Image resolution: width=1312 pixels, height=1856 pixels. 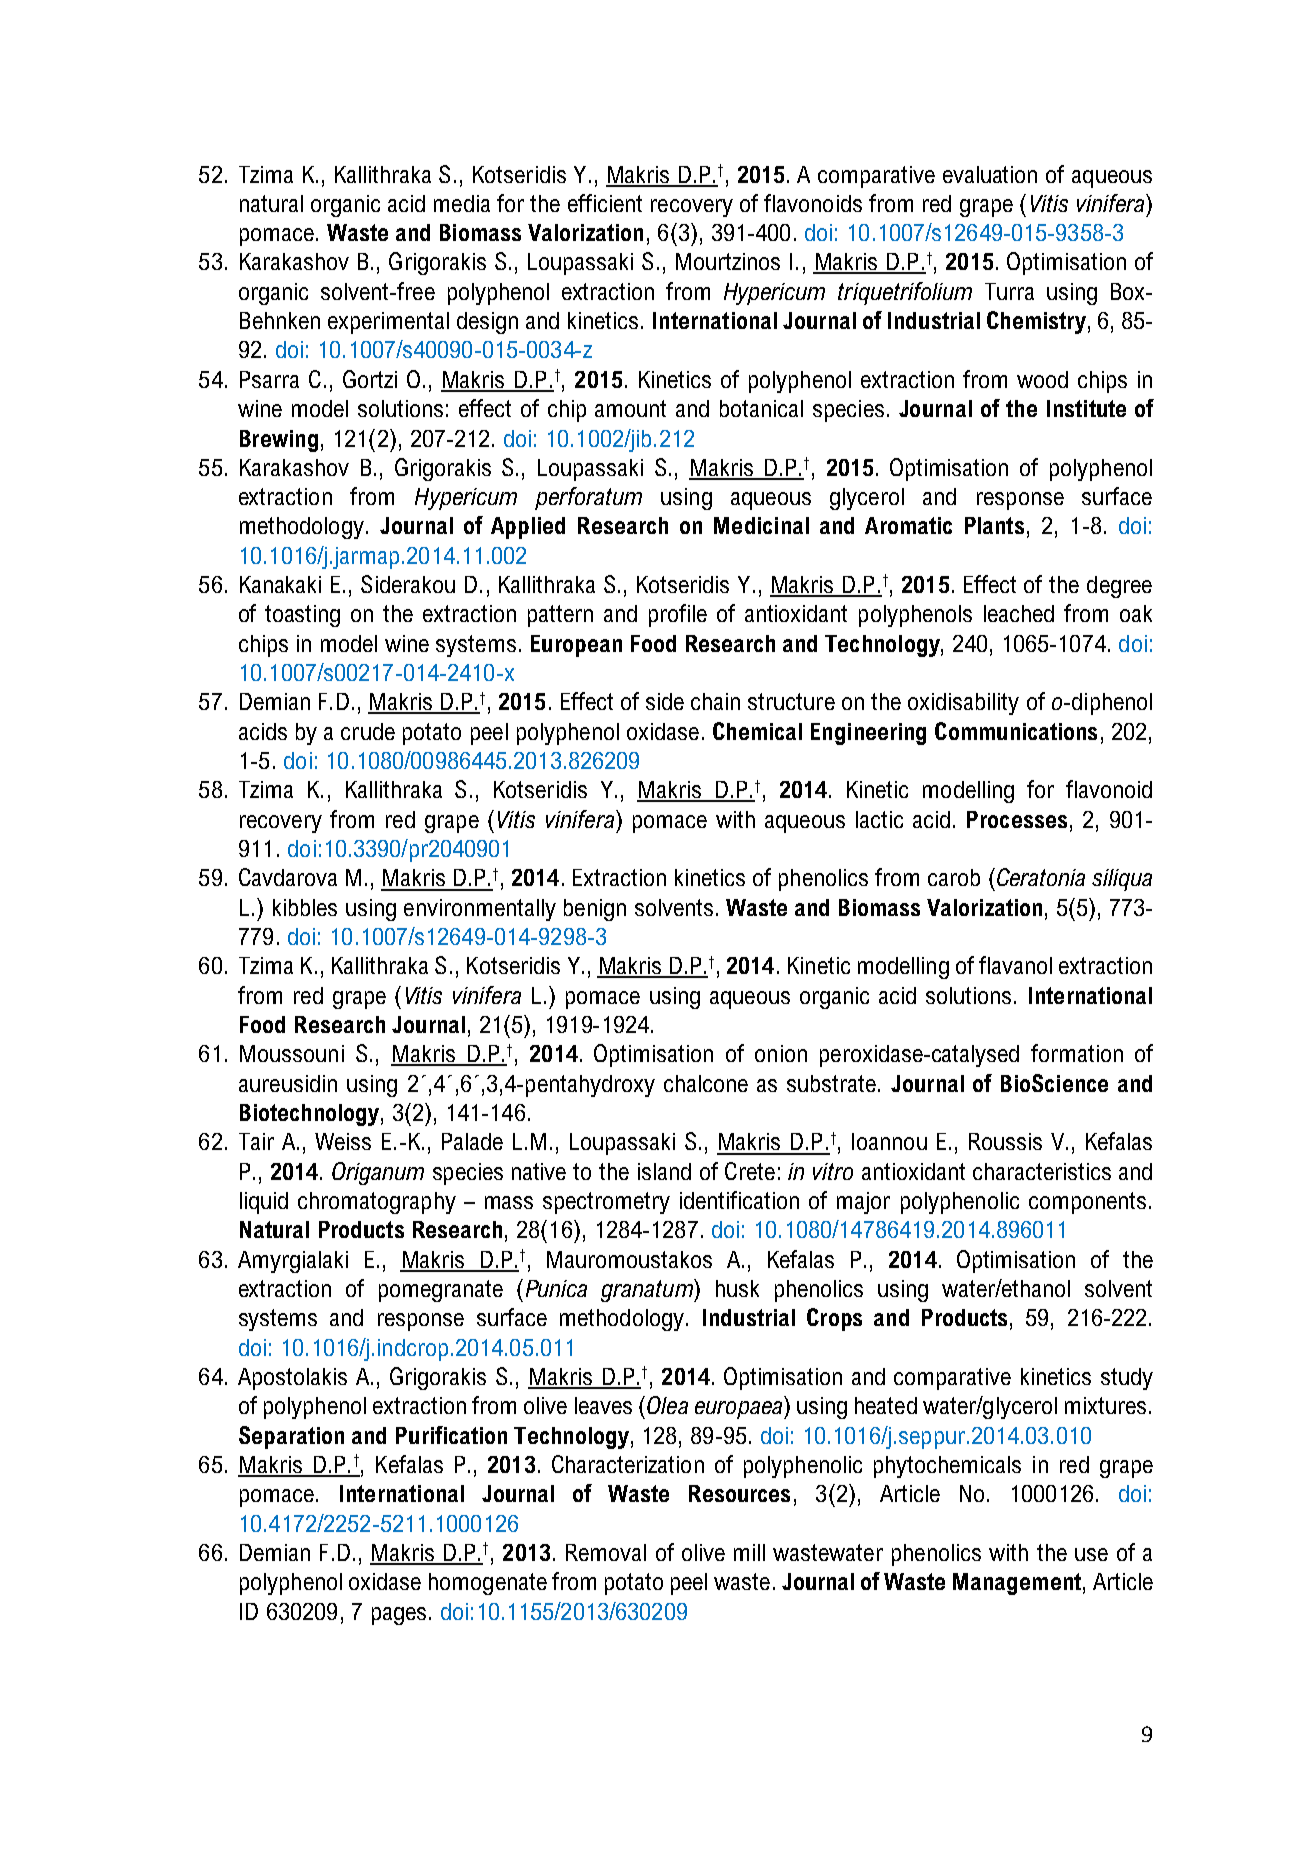 I want to click on carob, so click(x=954, y=877).
